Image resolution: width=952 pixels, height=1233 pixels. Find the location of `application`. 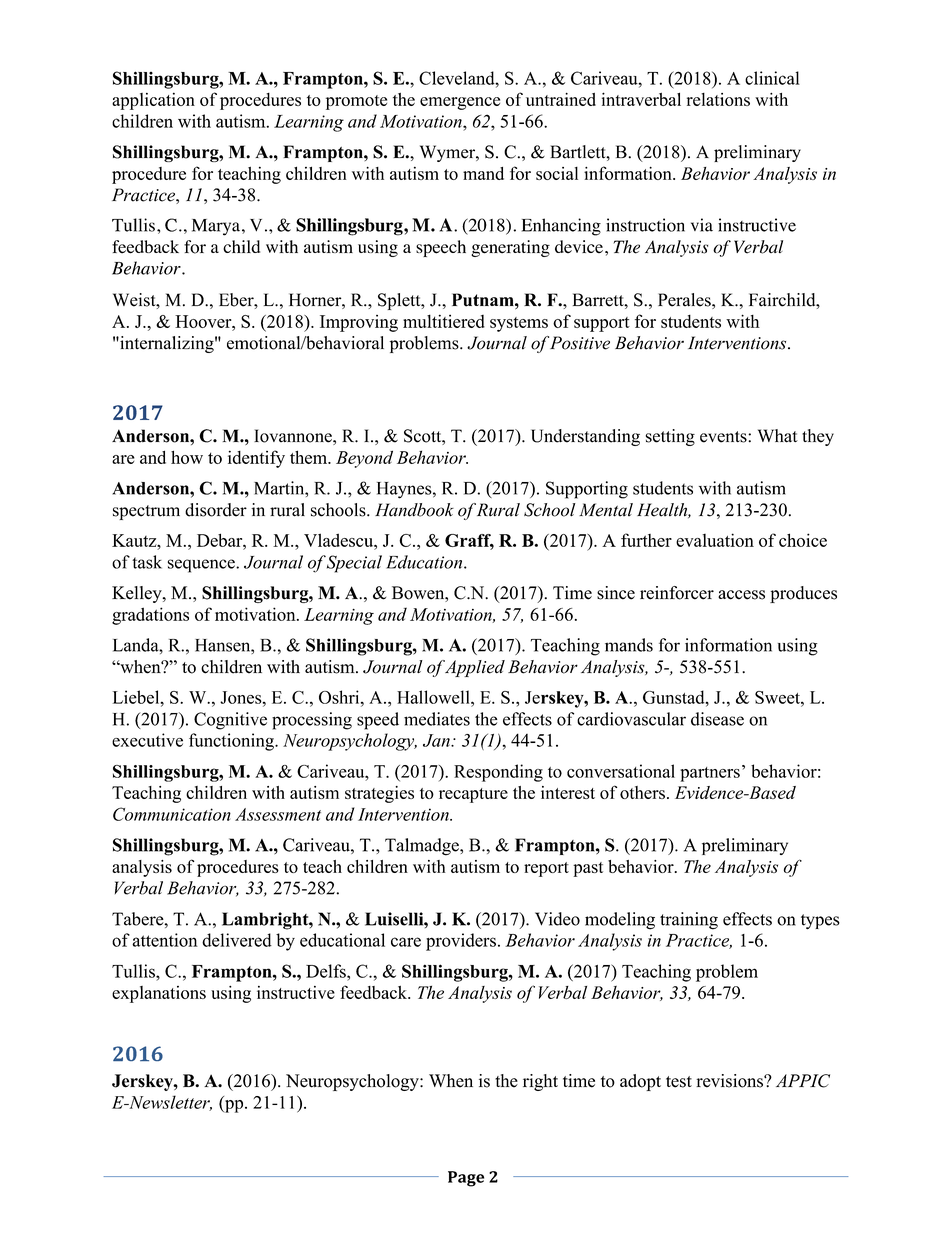

application is located at coordinates (153, 101).
